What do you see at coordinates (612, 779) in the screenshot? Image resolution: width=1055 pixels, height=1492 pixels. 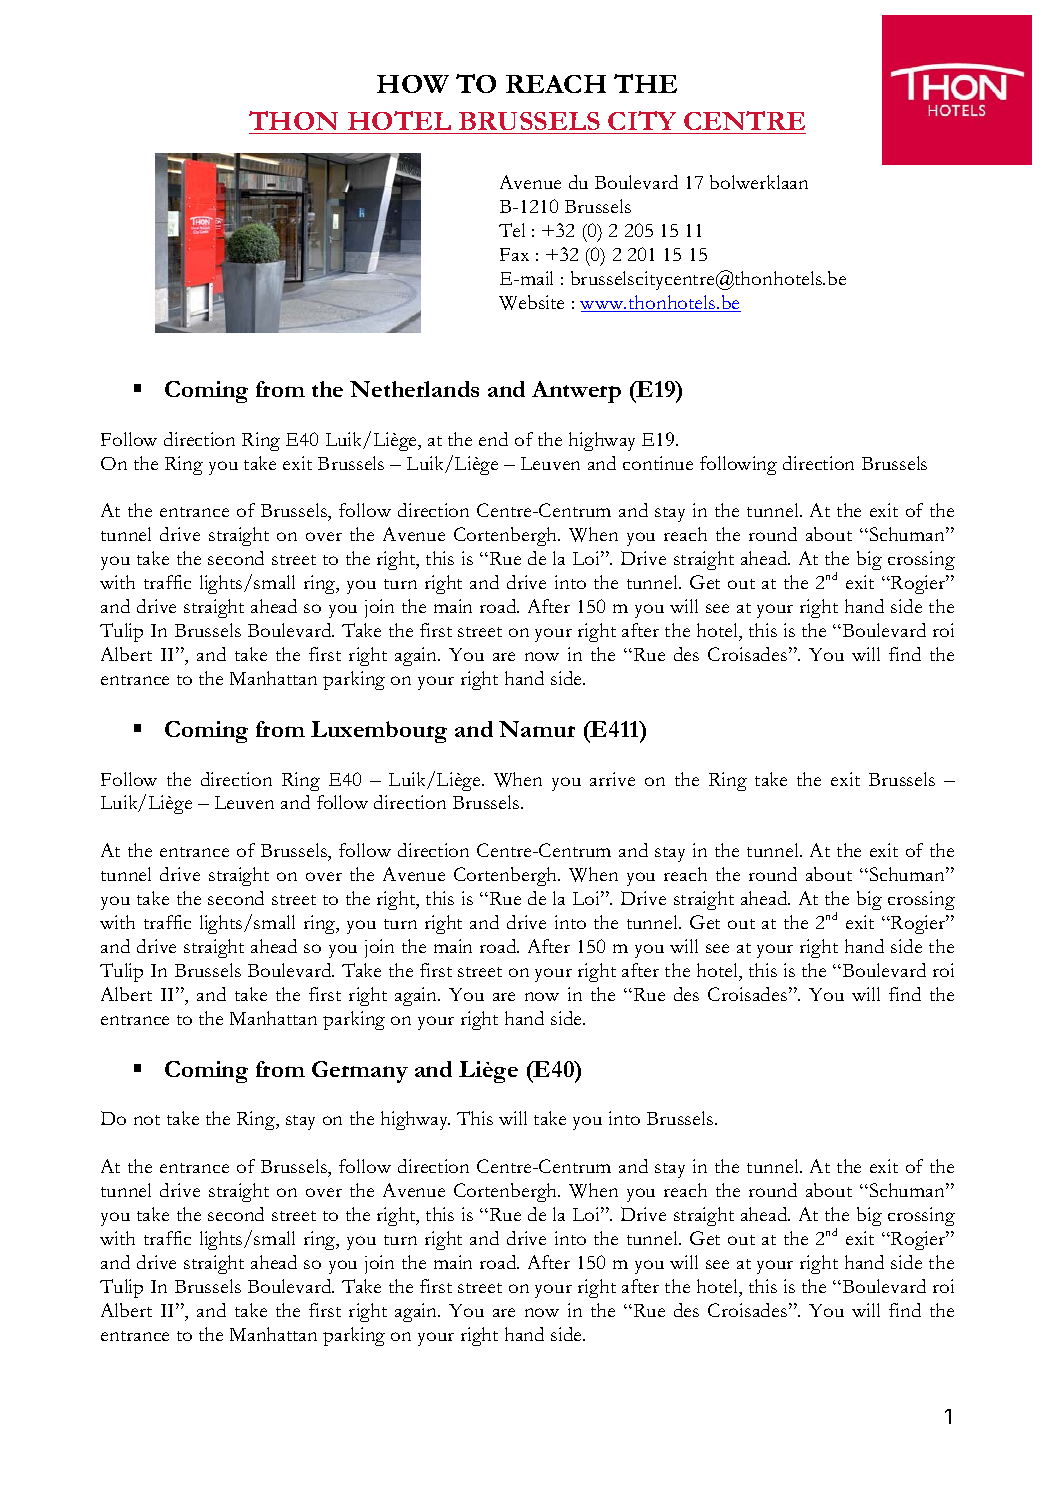 I see `arrive` at bounding box center [612, 779].
